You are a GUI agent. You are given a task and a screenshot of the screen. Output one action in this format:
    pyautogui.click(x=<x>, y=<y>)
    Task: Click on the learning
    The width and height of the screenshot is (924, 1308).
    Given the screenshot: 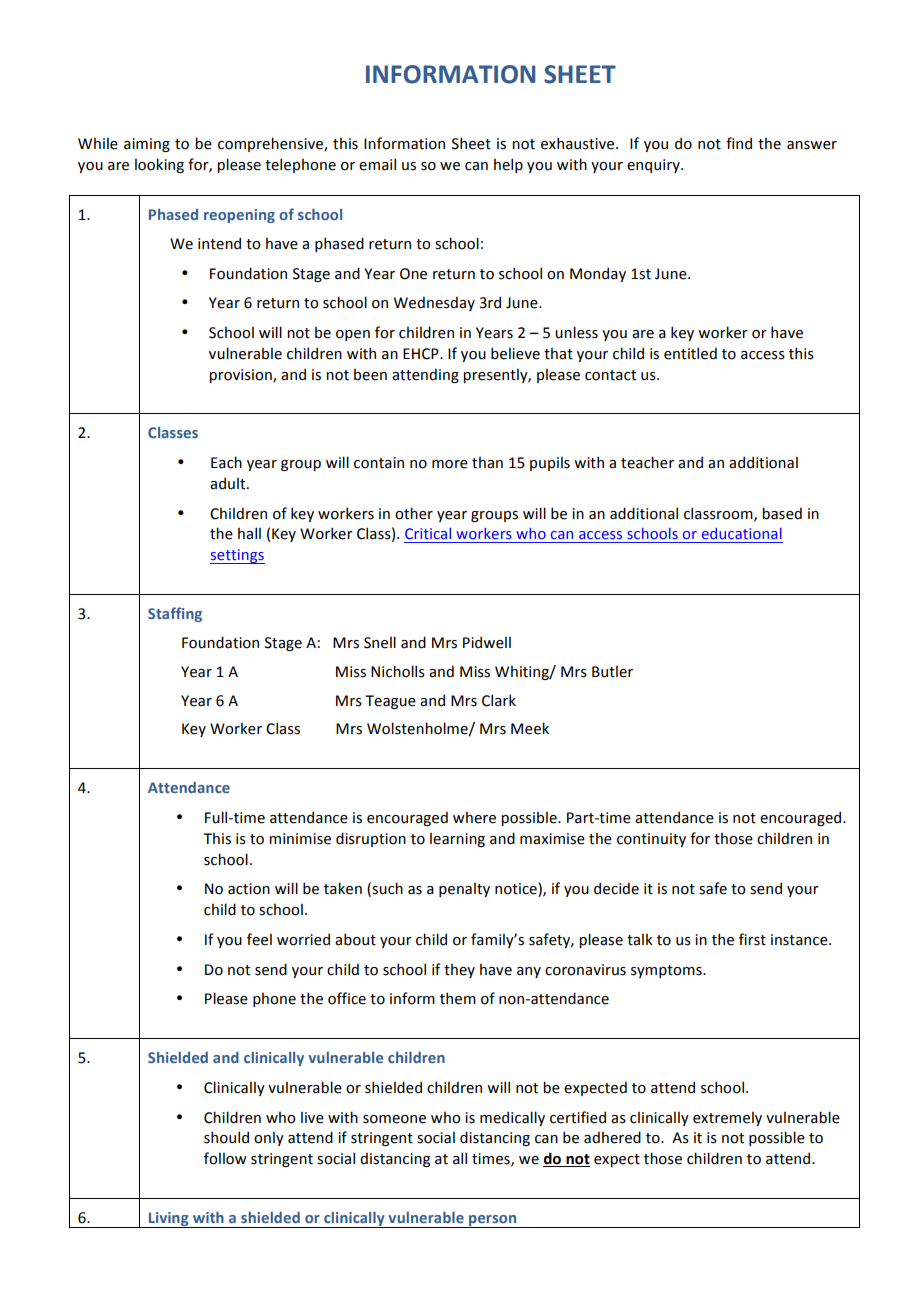 What is the action you would take?
    pyautogui.click(x=457, y=840)
